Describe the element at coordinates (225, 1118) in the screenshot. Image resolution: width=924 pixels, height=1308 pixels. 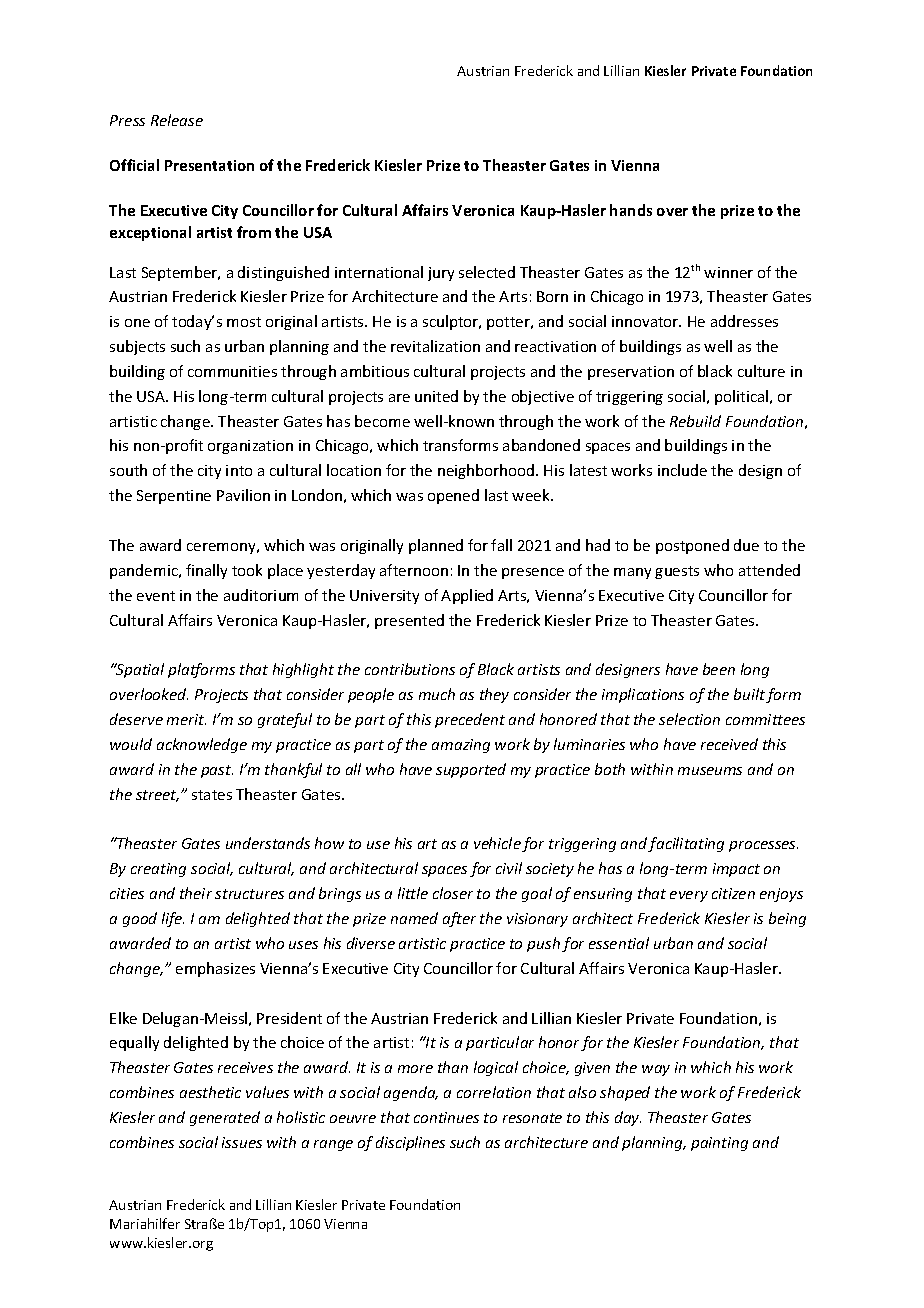
I see `generated` at that location.
